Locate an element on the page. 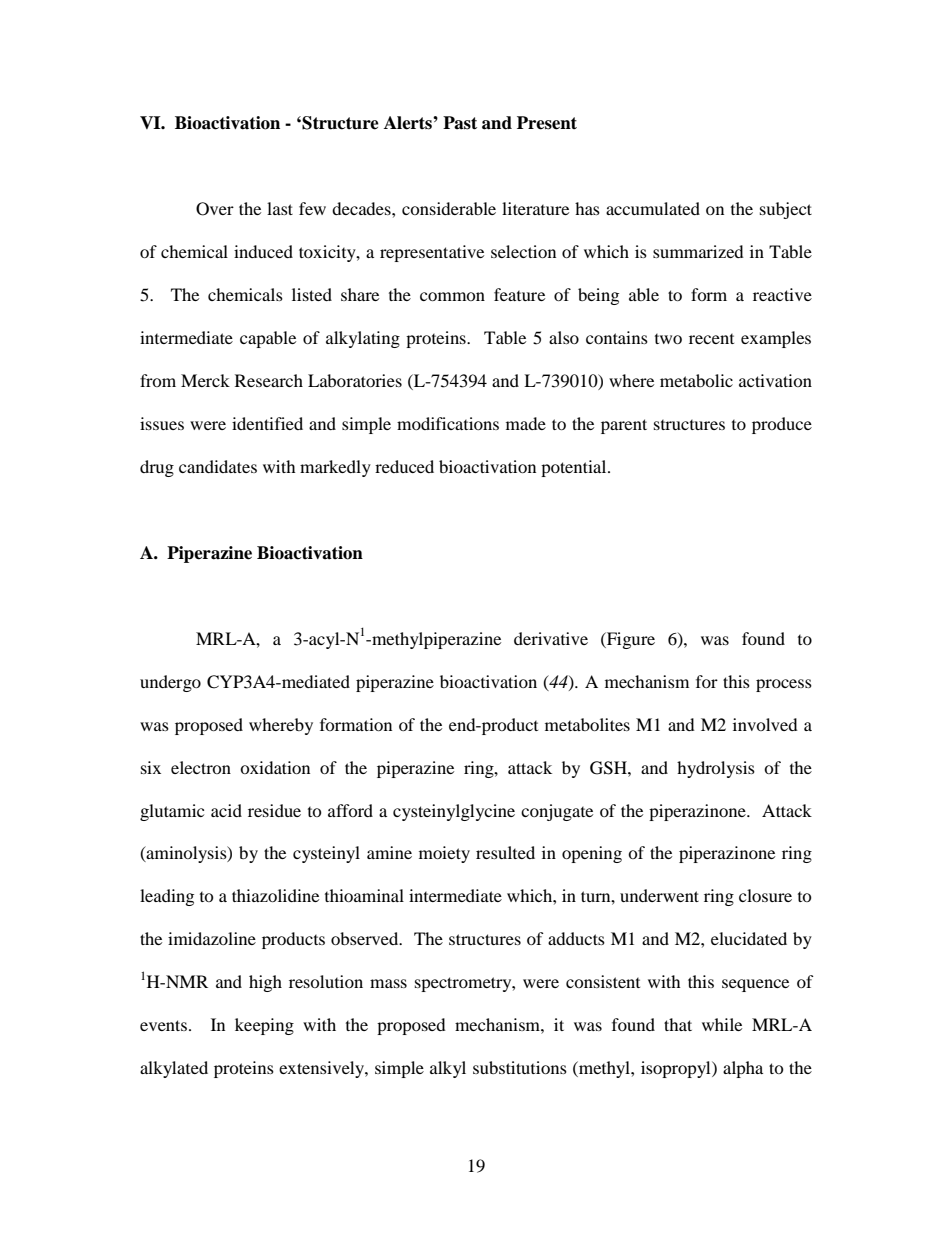 The height and width of the page is (1233, 952). metabolites is located at coordinates (587, 724).
